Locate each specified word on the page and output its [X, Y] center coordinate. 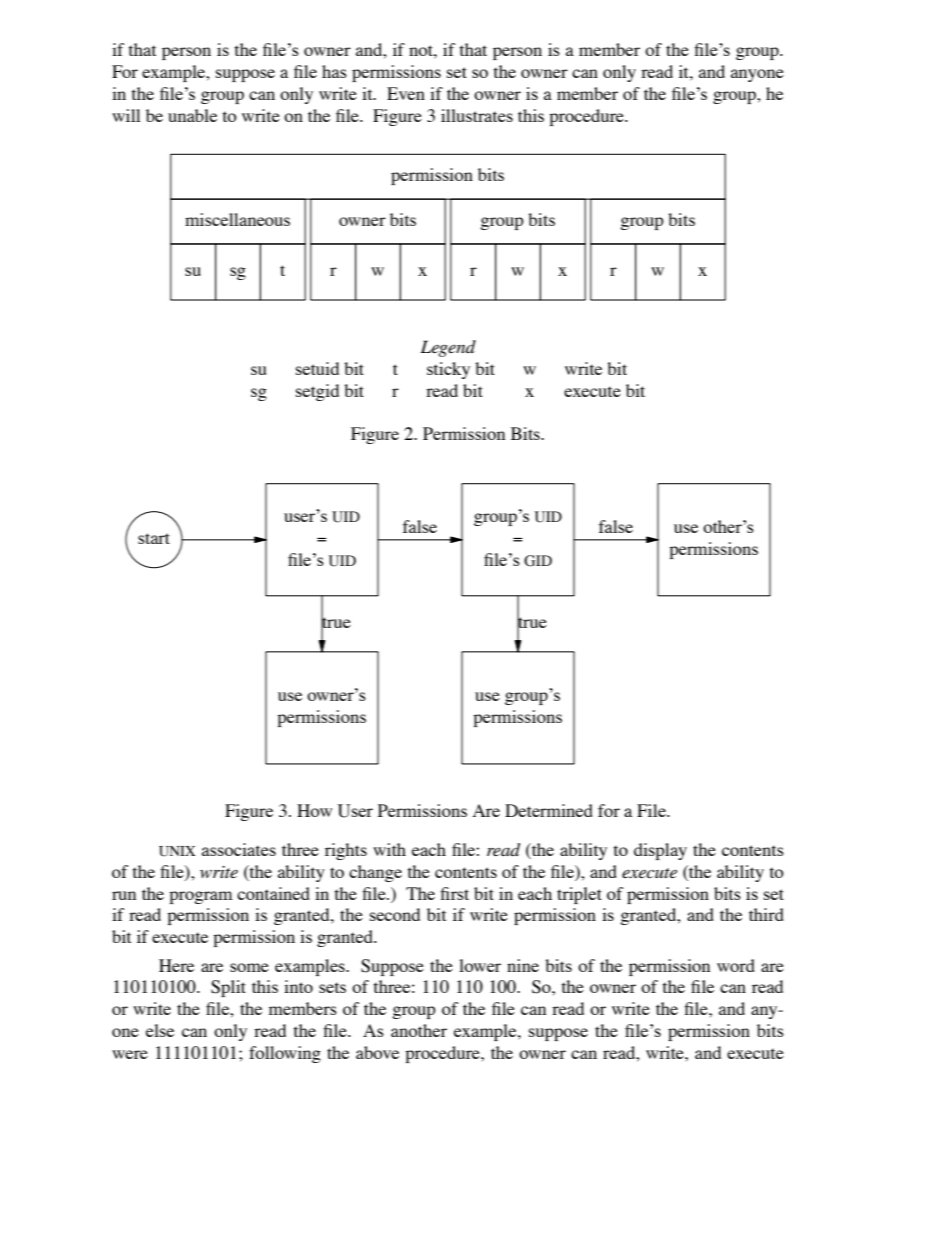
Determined [549, 810]
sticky [448, 370]
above [377, 1052]
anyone [757, 75]
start [154, 538]
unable [192, 115]
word [736, 965]
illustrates [477, 115]
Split [228, 988]
